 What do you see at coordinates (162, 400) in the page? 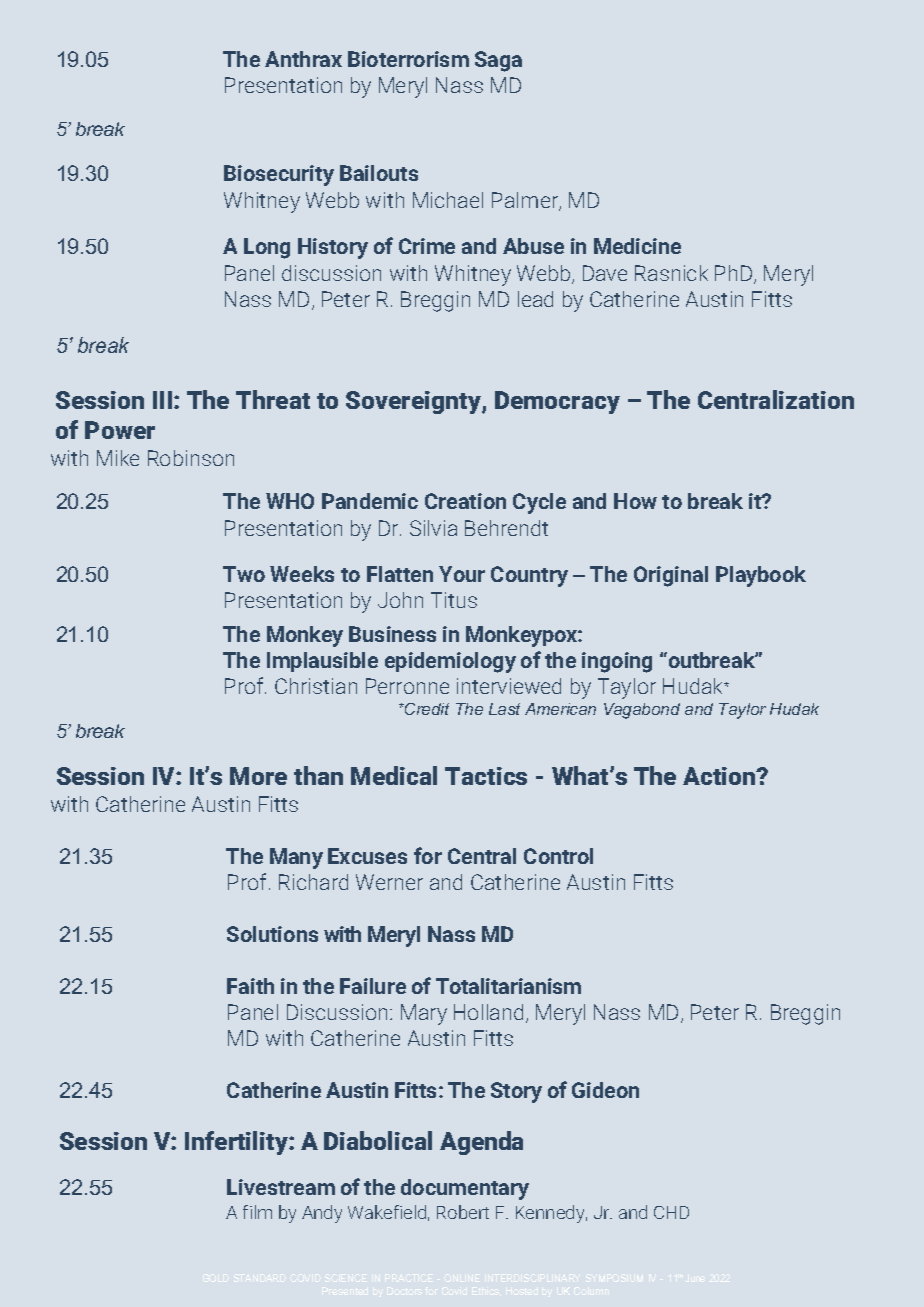
I see `III` at bounding box center [162, 400].
